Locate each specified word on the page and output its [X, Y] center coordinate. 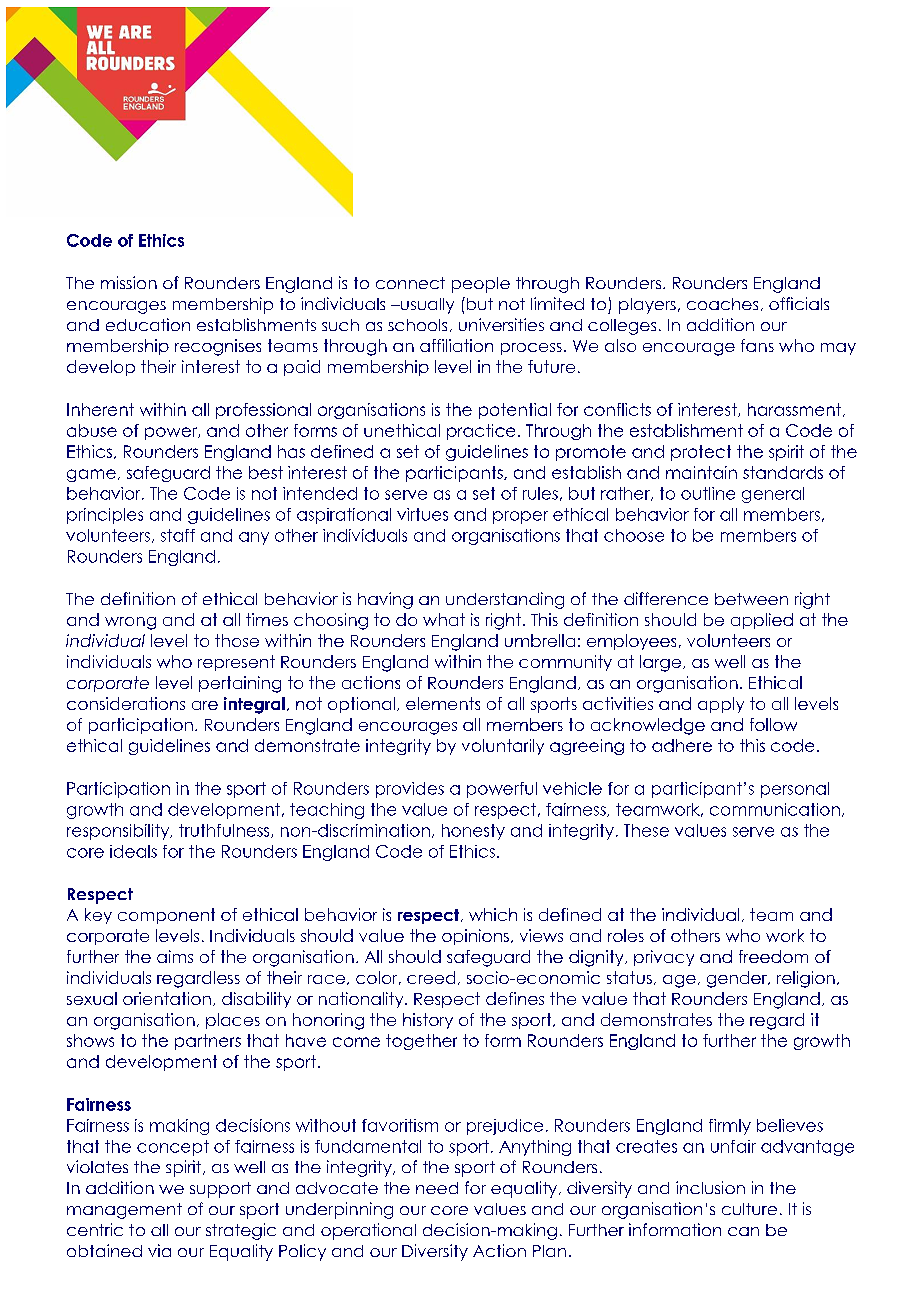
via [159, 1250]
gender [738, 979]
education [148, 324]
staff [178, 535]
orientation [167, 998]
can [743, 1231]
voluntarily [503, 747]
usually [426, 306]
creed [431, 977]
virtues [422, 514]
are [205, 705]
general [773, 495]
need [437, 1188]
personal [795, 790]
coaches [722, 304]
